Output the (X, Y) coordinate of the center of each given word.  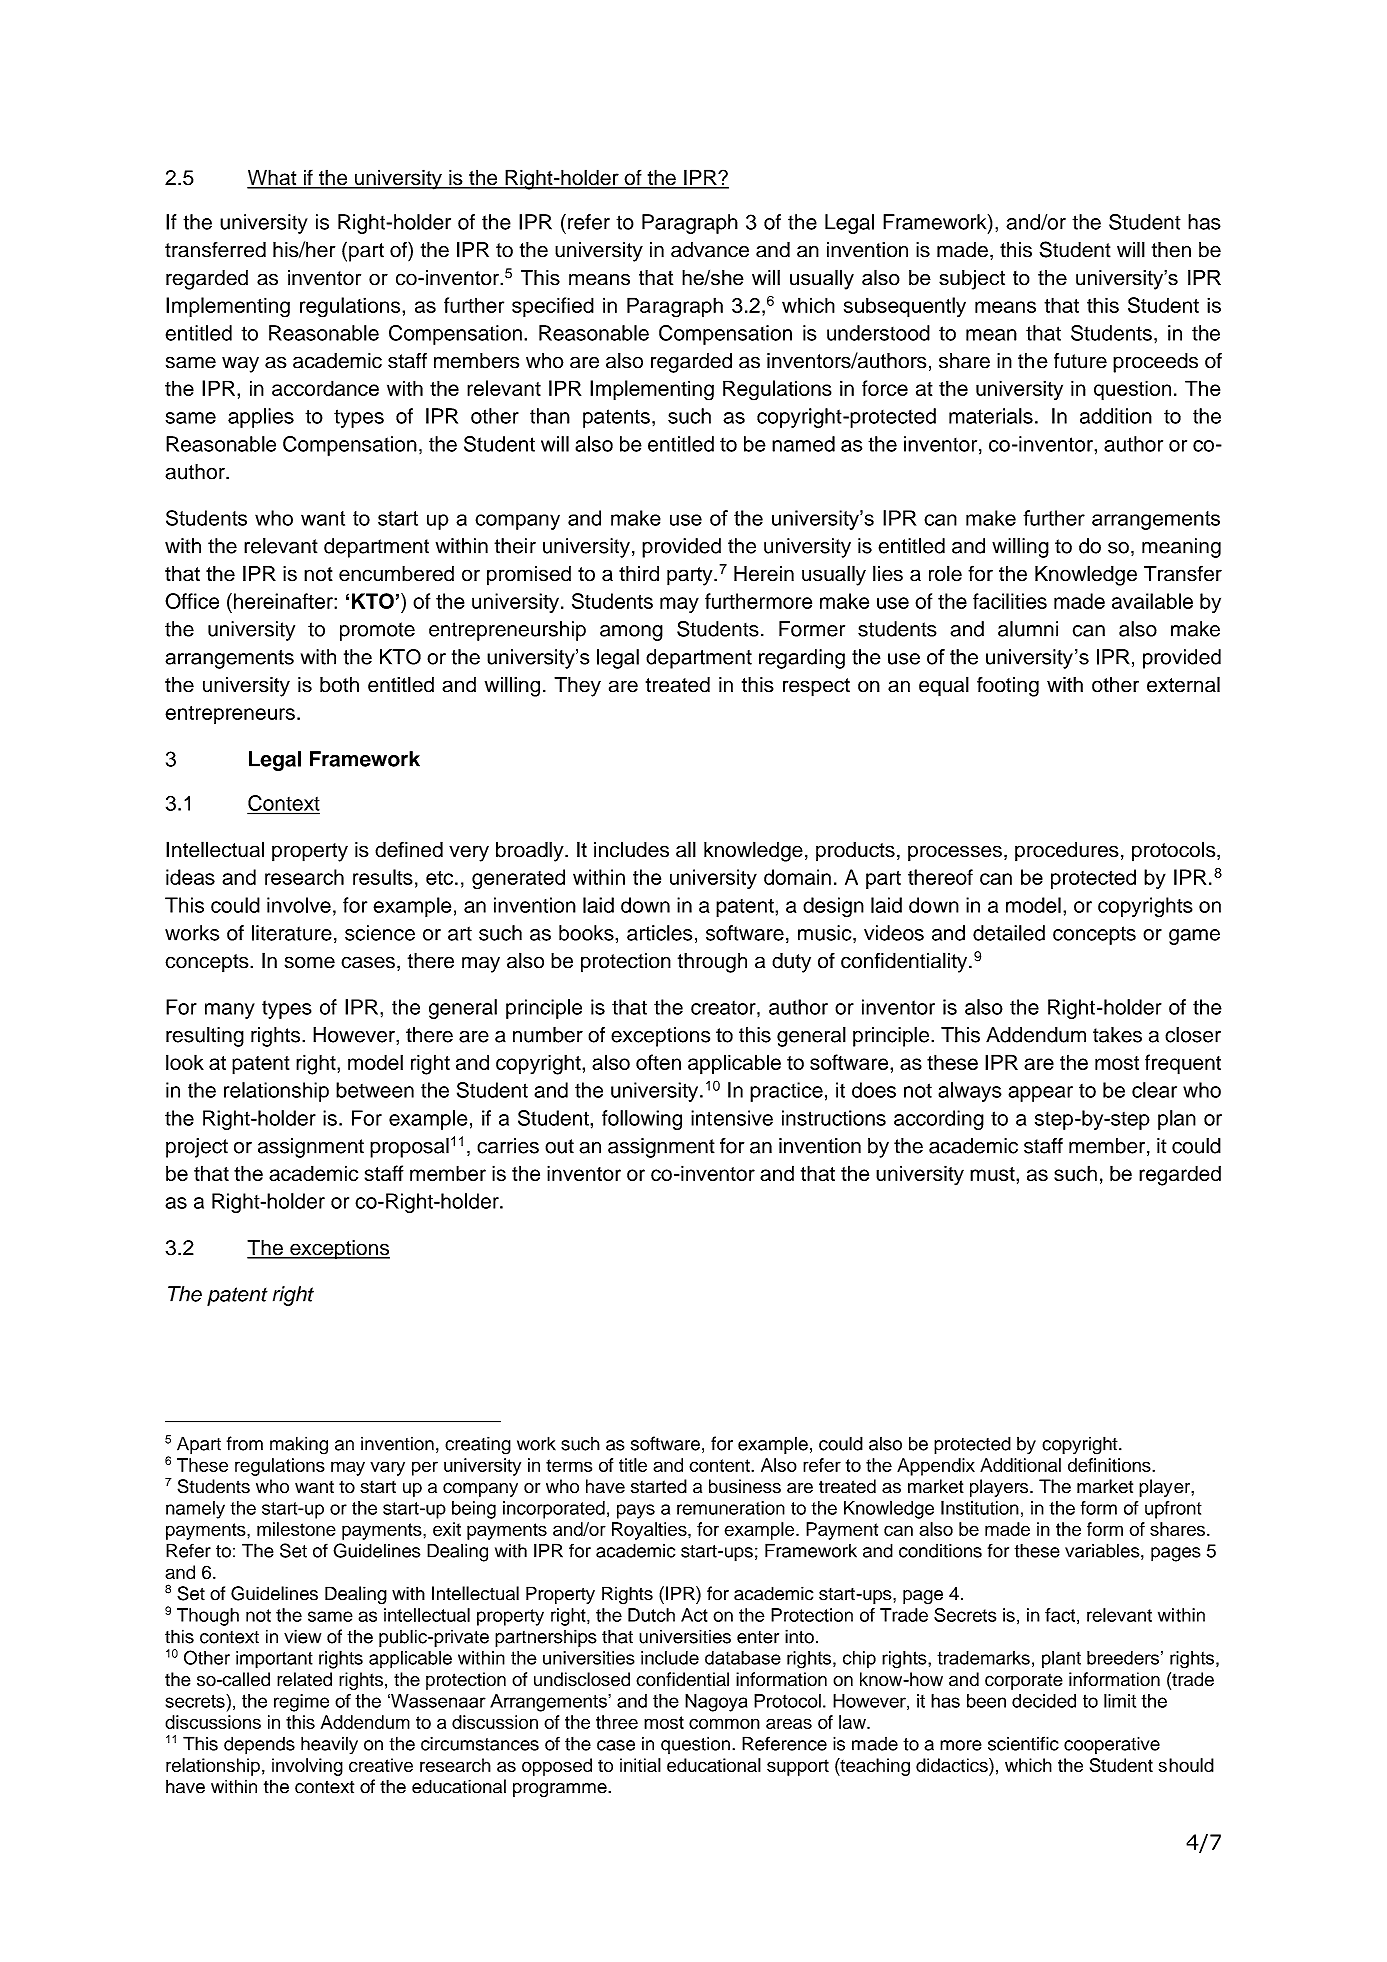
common (724, 1723)
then (1171, 250)
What (273, 178)
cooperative (1112, 1745)
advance (710, 250)
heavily (329, 1745)
